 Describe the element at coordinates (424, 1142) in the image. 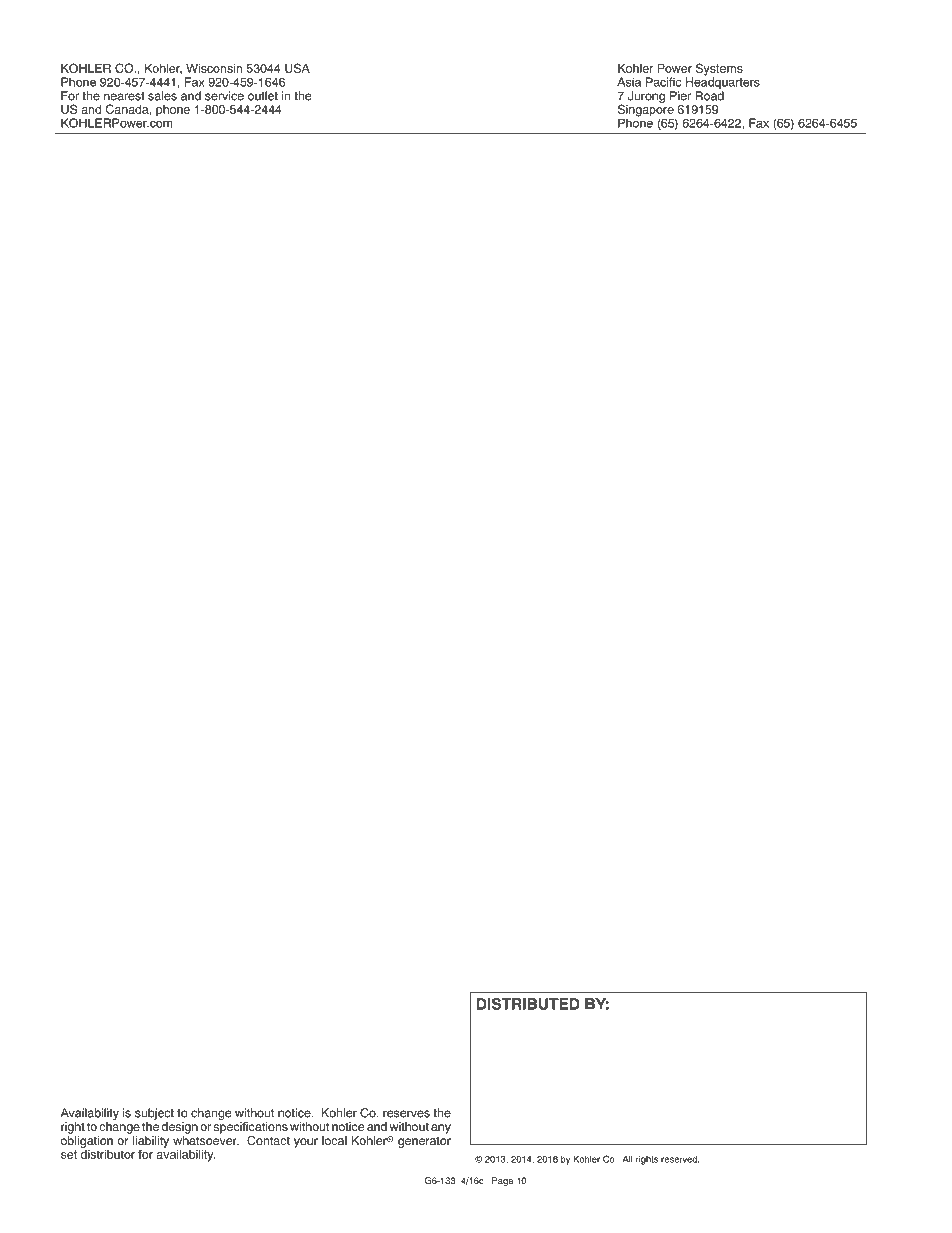

I see `generator` at that location.
